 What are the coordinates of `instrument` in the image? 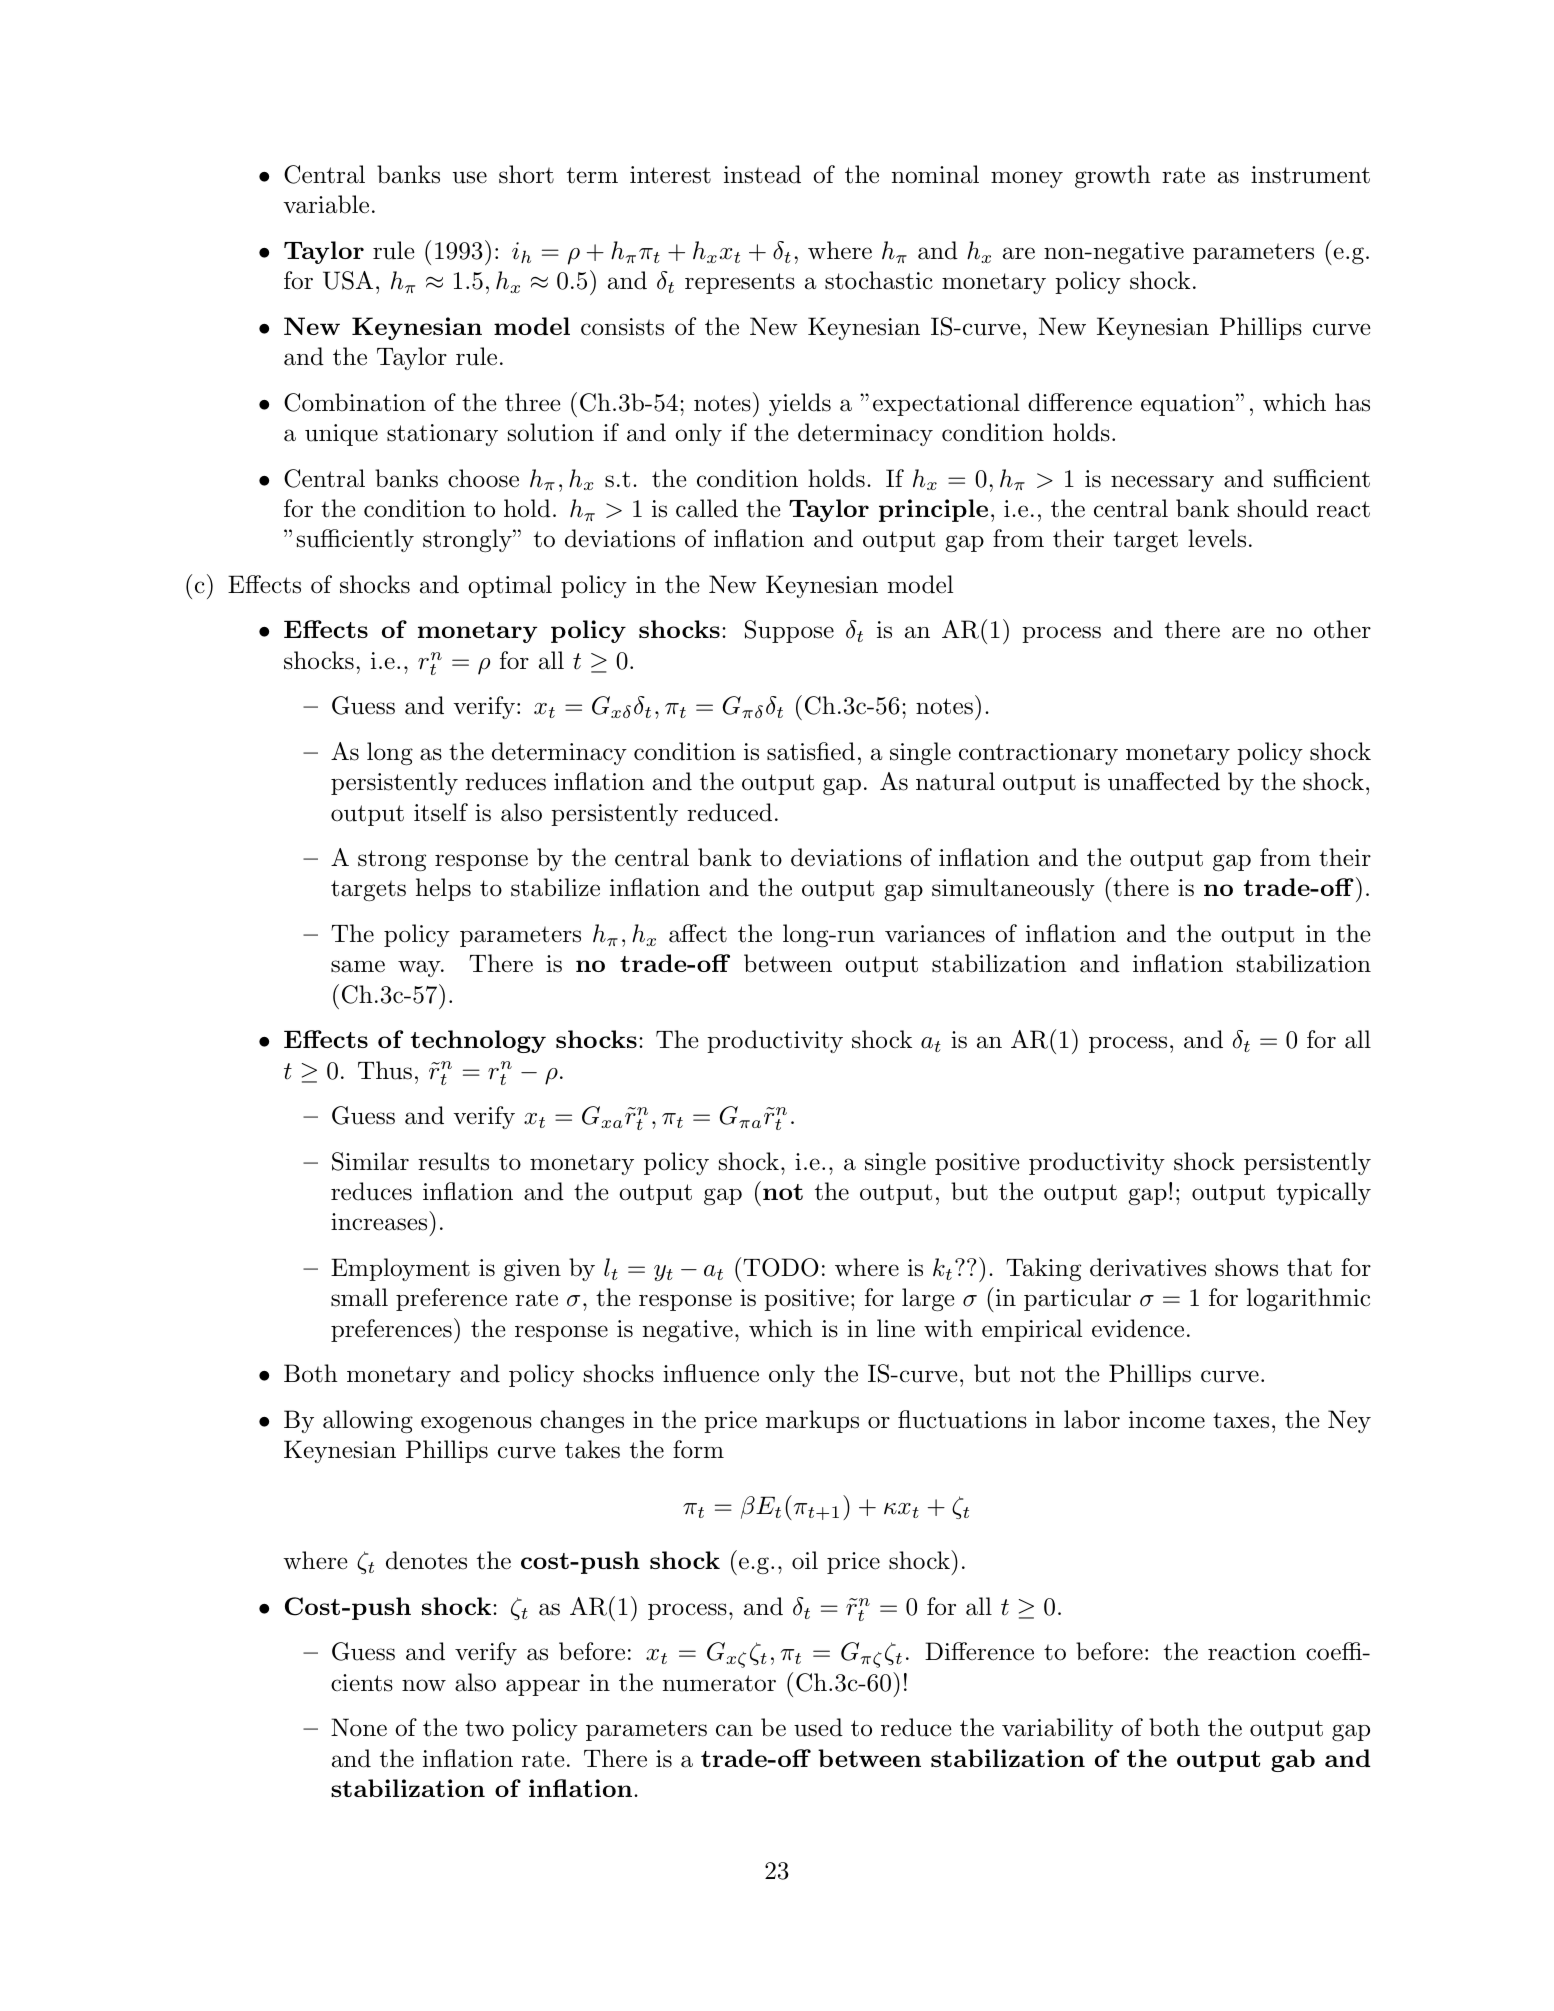 It's located at (1310, 175).
